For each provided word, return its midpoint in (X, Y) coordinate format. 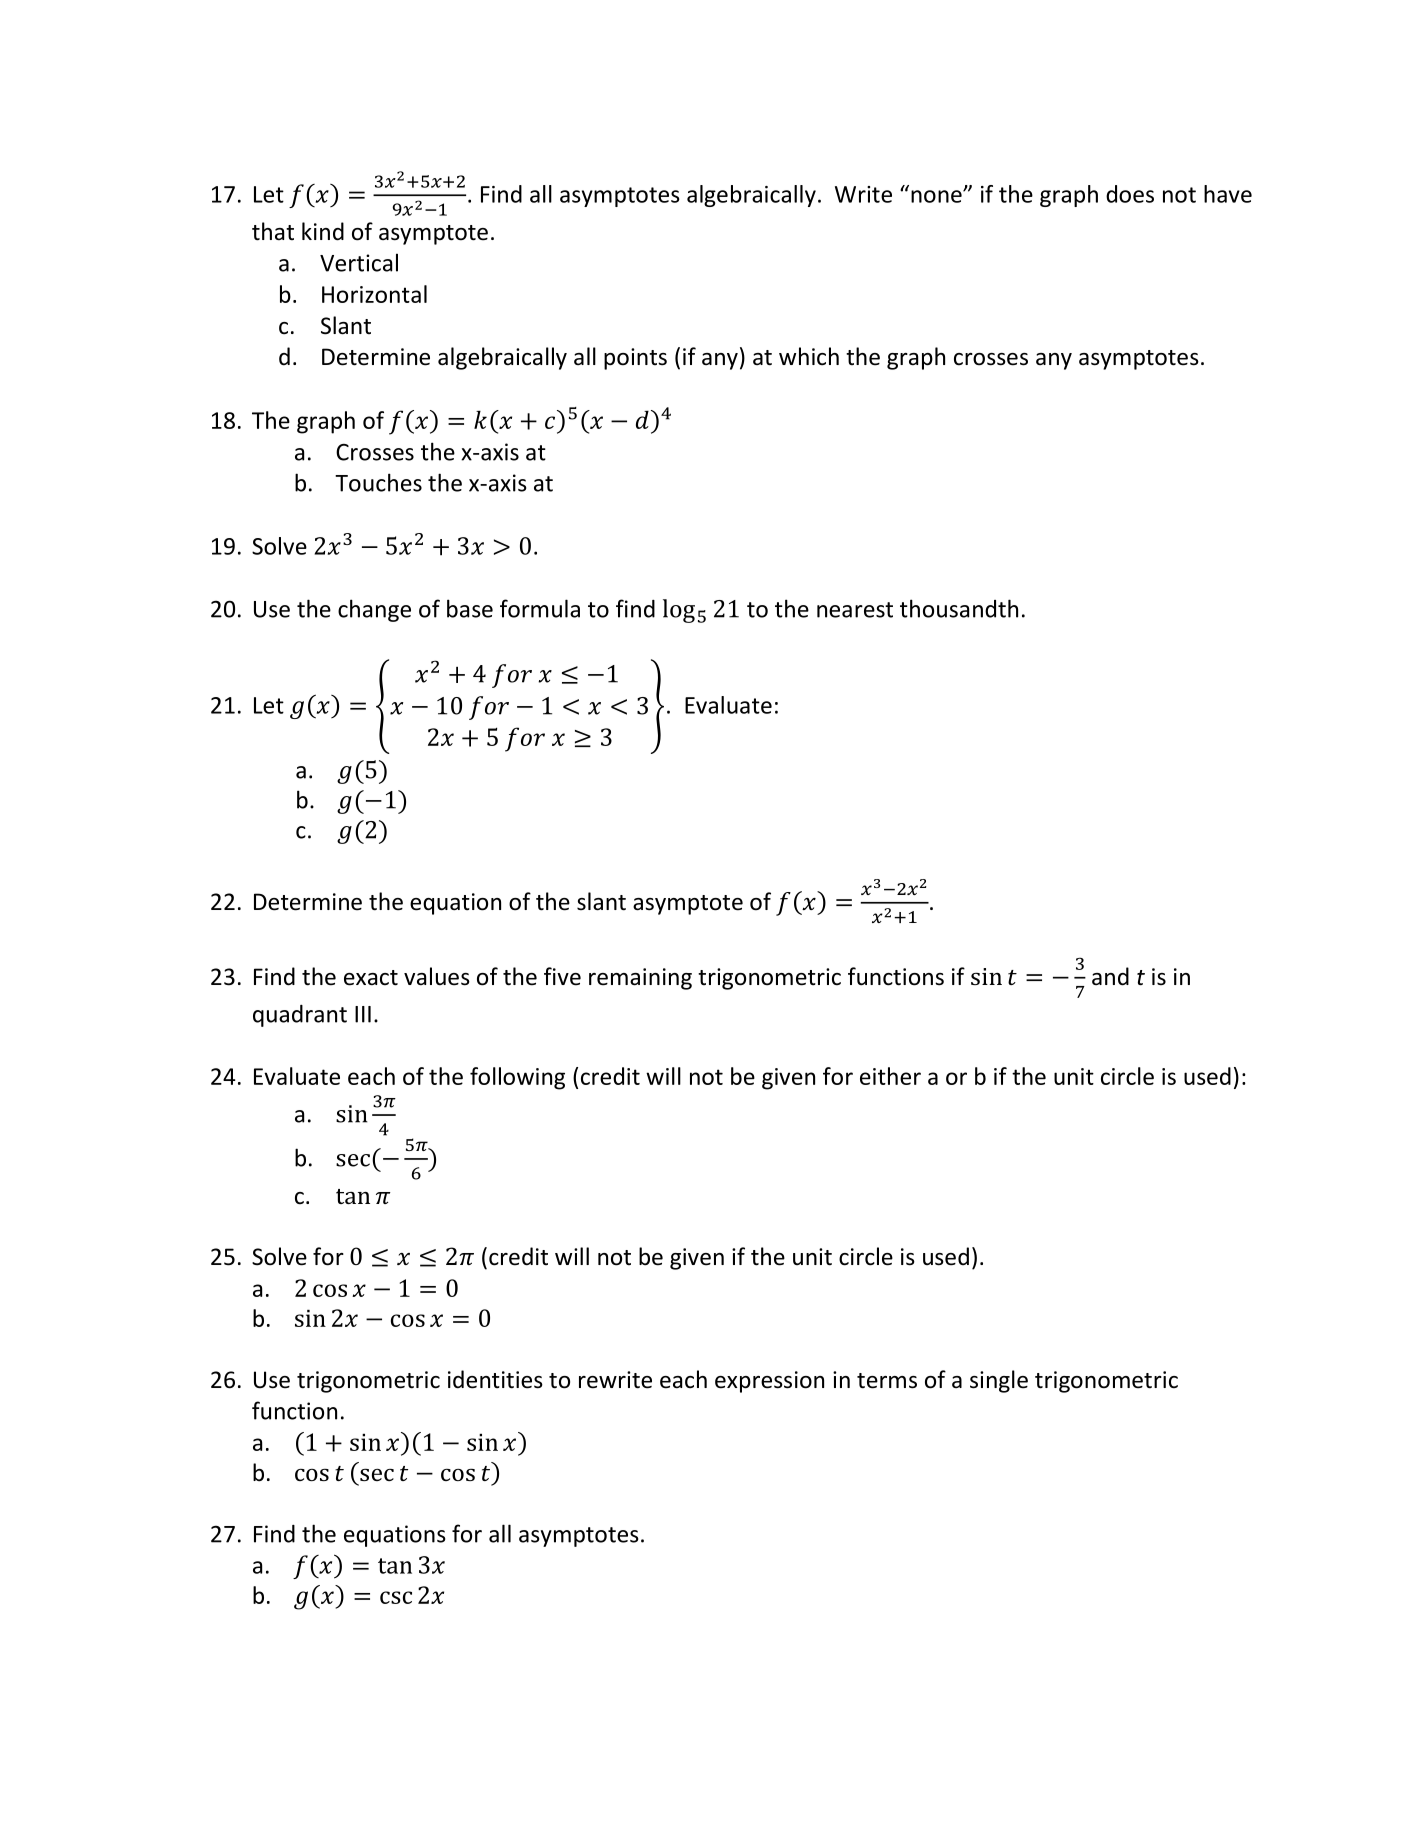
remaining (640, 979)
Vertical (359, 262)
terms (887, 1381)
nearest (855, 610)
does (1130, 194)
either (890, 1076)
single (999, 1381)
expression (769, 1382)
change (374, 610)
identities (495, 1379)
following (517, 1078)
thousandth (959, 608)
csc (396, 1597)
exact (371, 978)
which (809, 356)
